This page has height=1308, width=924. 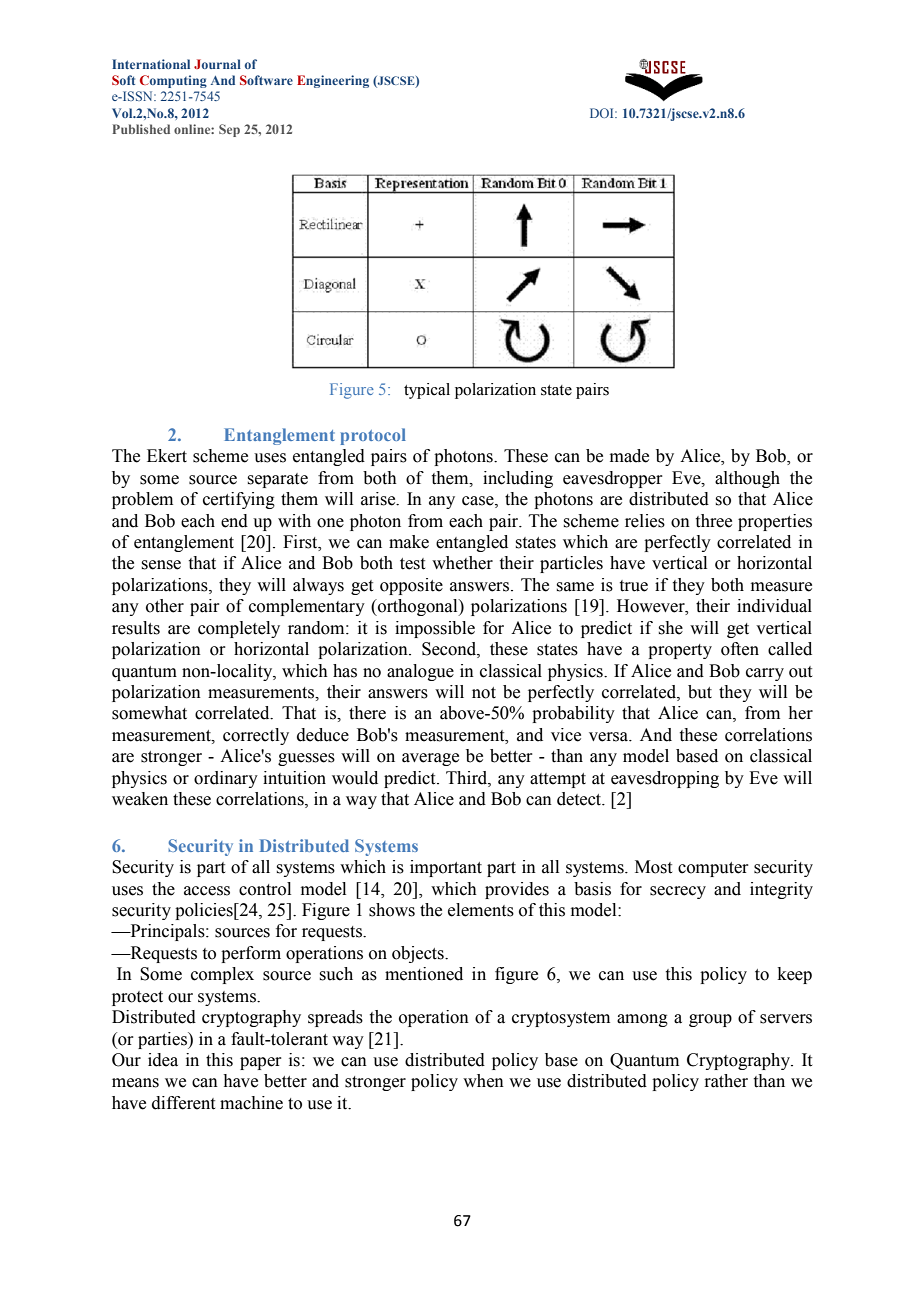 I want to click on although, so click(x=747, y=479).
